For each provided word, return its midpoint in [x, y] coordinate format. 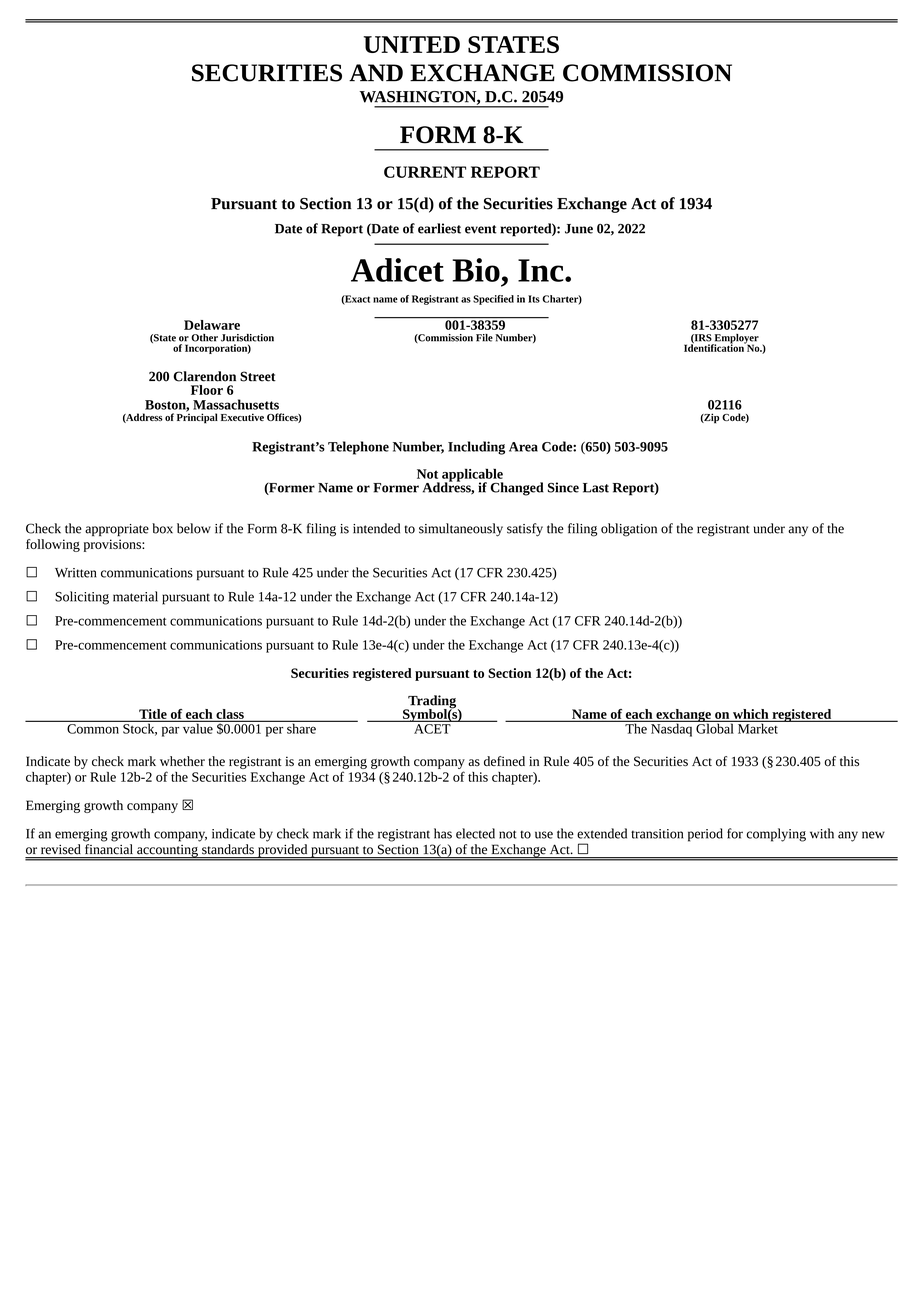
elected [475, 833]
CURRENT [425, 172]
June [579, 229]
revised [60, 849]
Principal [197, 417]
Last [596, 488]
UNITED [412, 44]
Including [476, 448]
